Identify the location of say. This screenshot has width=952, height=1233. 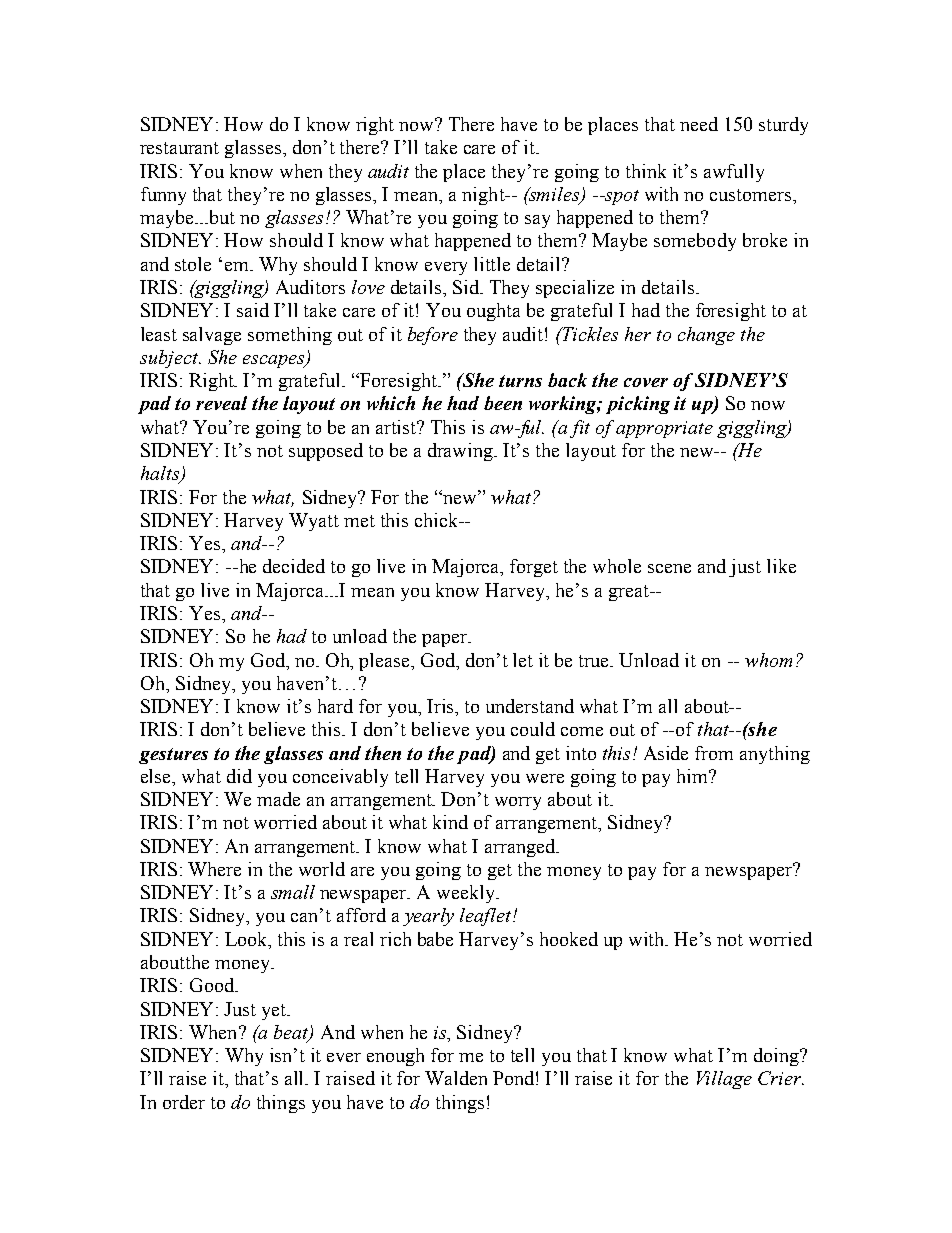
(537, 221).
